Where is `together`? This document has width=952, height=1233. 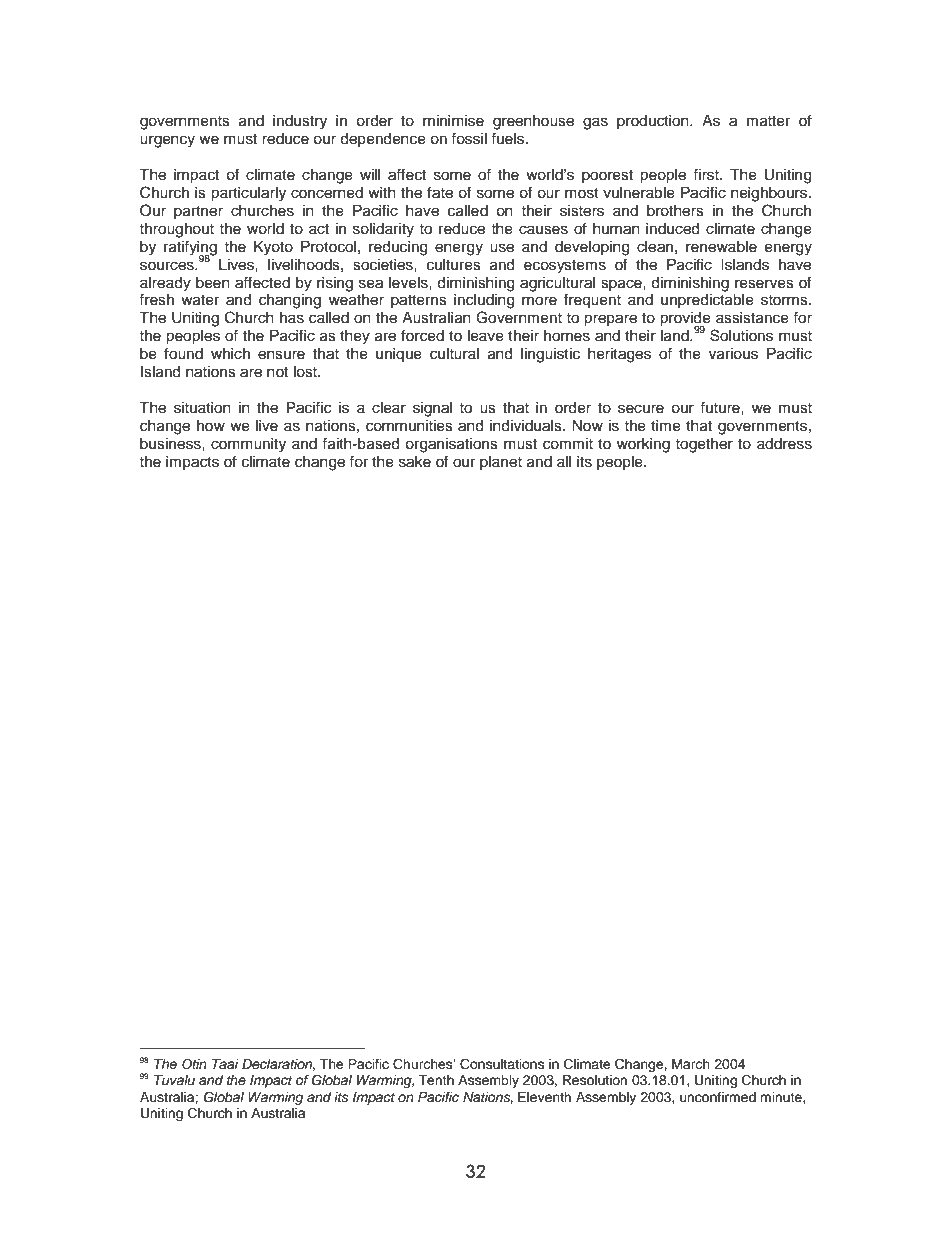
together is located at coordinates (704, 445).
